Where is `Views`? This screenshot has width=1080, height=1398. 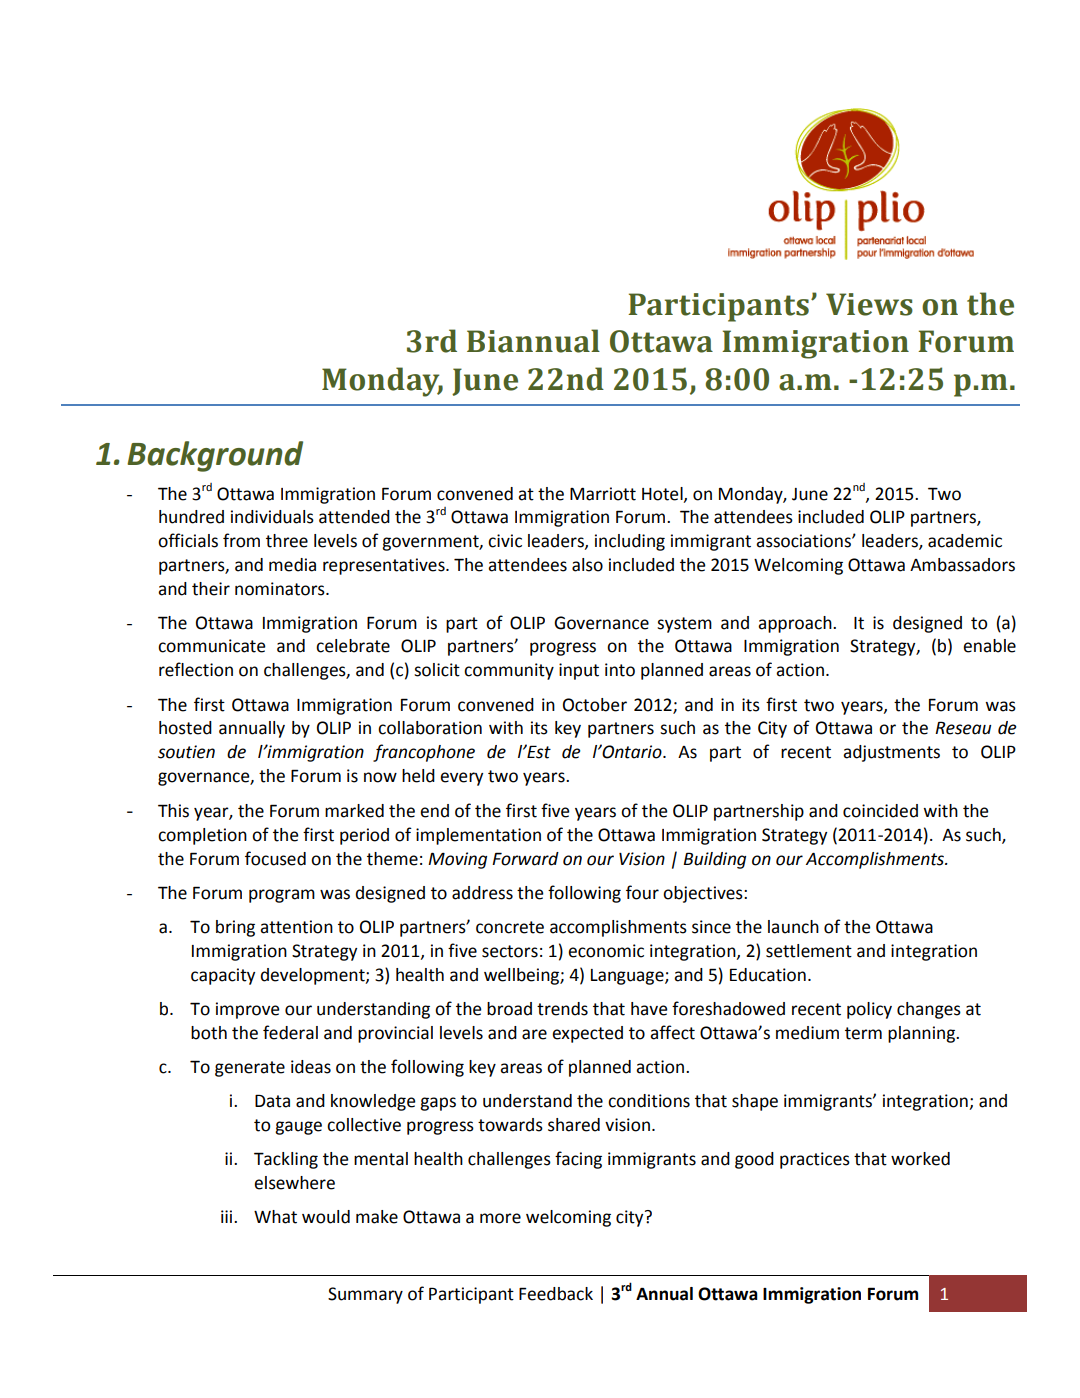
Views is located at coordinates (869, 304).
